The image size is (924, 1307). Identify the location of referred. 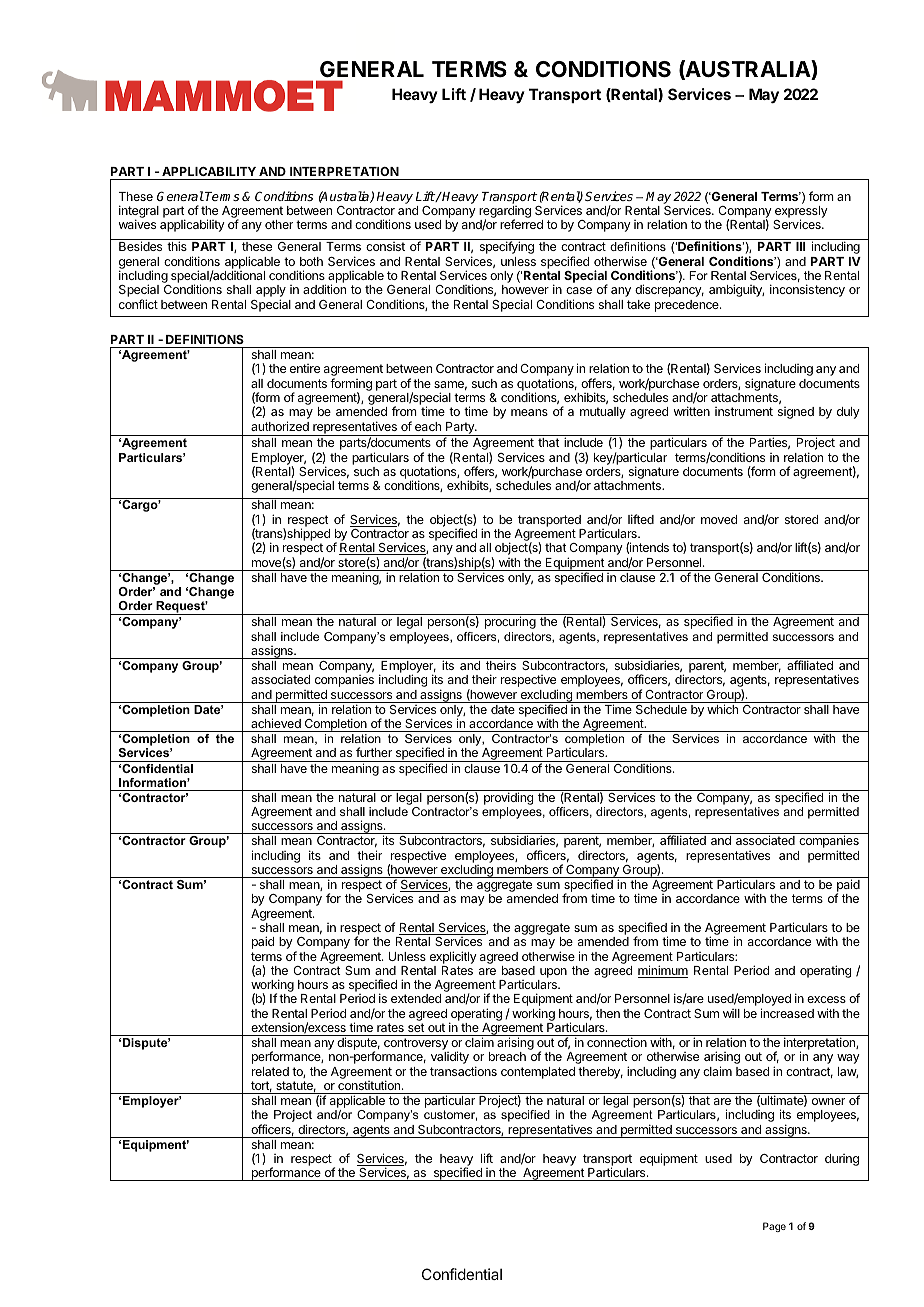
(521, 224).
